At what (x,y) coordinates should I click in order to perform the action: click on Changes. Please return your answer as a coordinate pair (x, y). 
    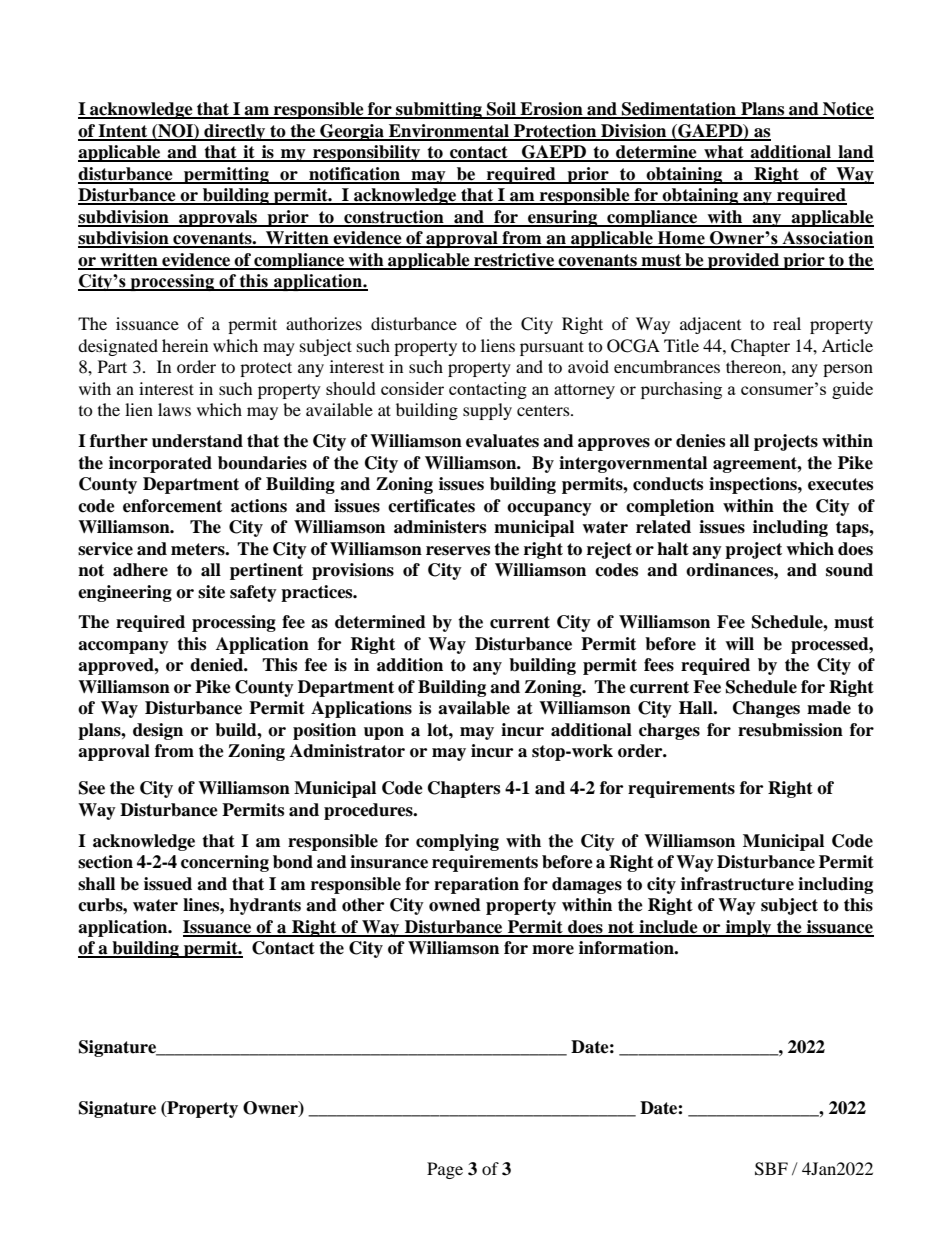
    Looking at the image, I should click on (766, 709).
